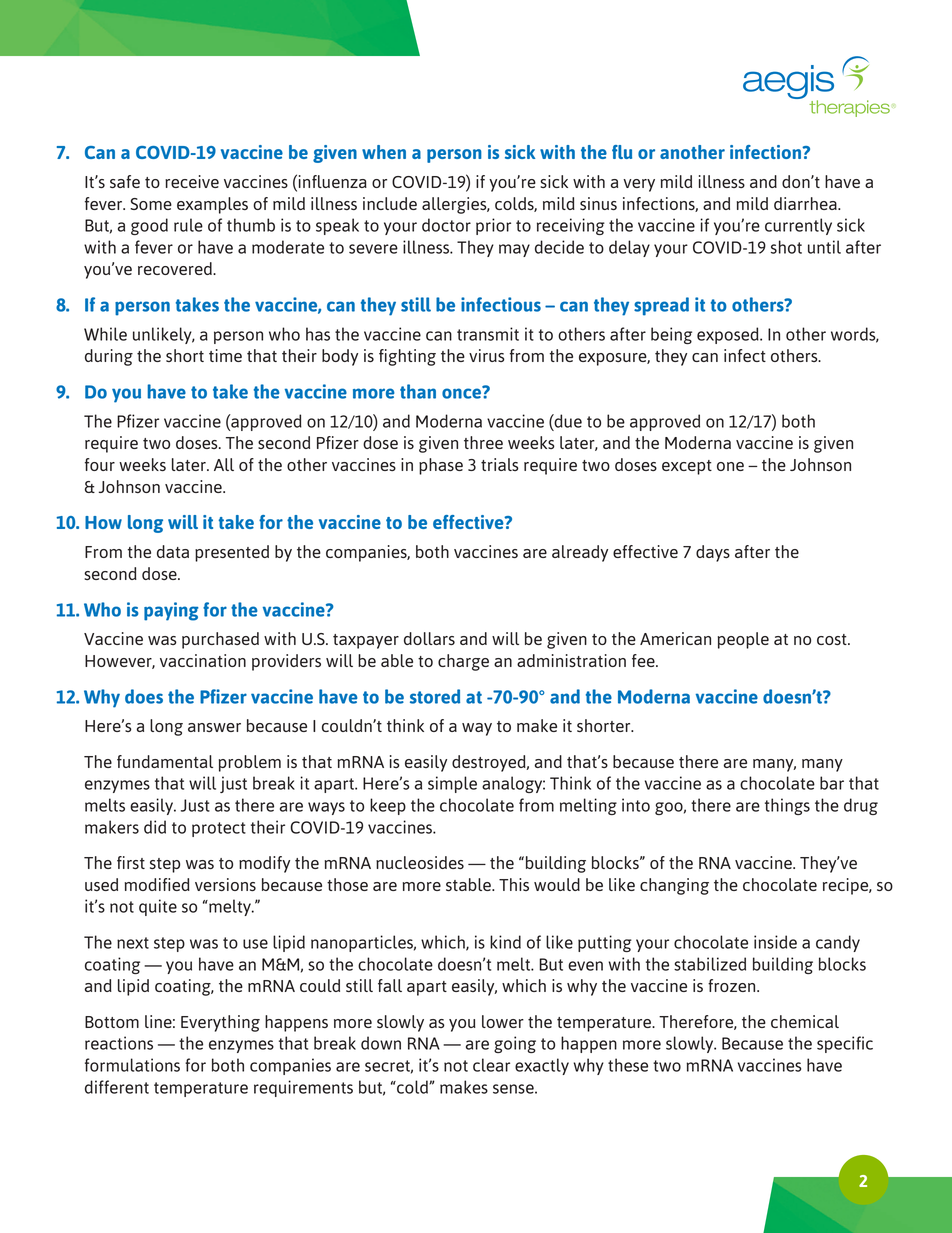 The width and height of the screenshot is (952, 1233). Describe the element at coordinates (729, 335) in the screenshot. I see `exposed` at that location.
